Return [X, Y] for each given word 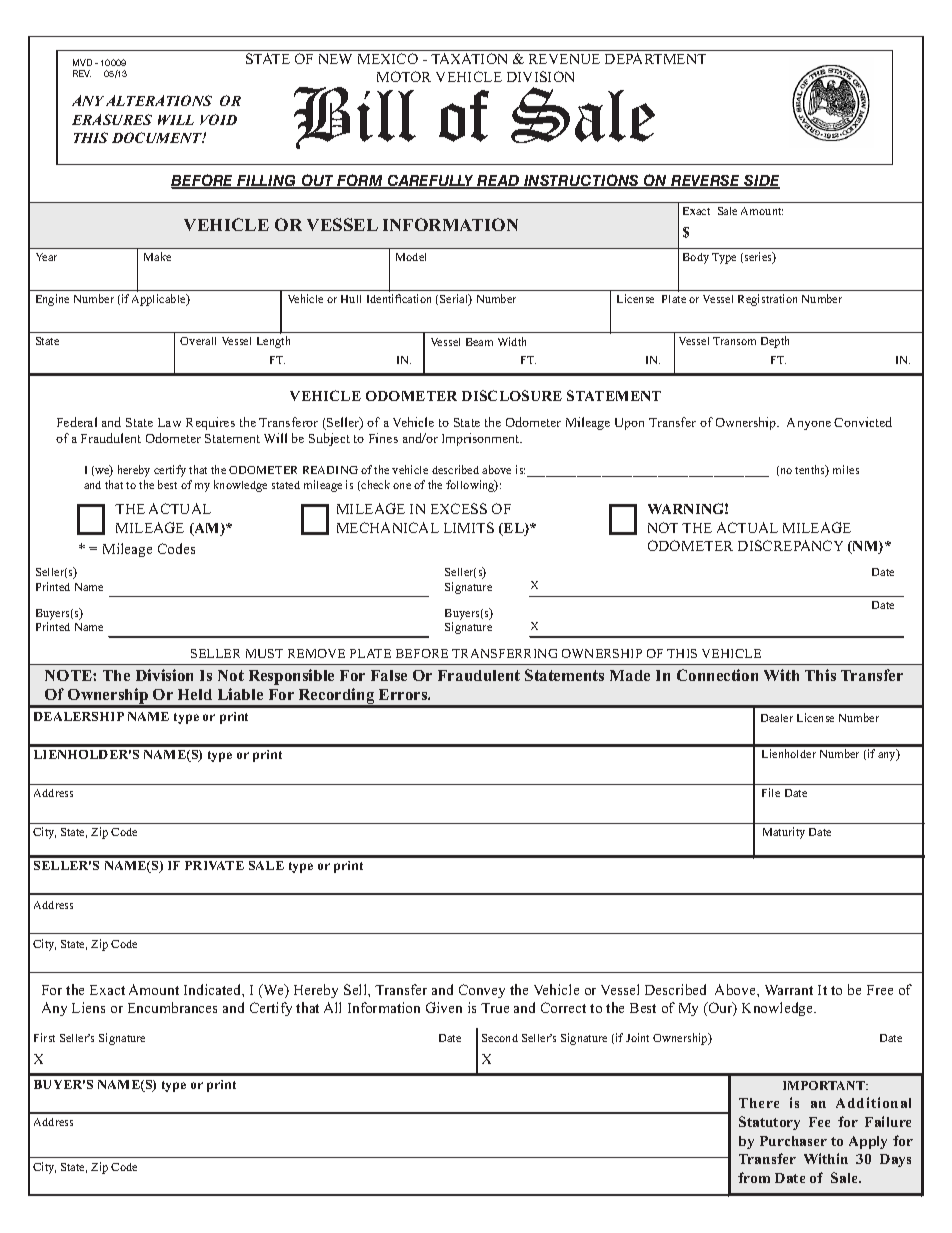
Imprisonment [482, 439]
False [389, 675]
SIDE [761, 182]
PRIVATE [214, 865]
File [771, 792]
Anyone [809, 424]
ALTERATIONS [159, 100]
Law [169, 422]
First [44, 1037]
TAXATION [469, 58]
